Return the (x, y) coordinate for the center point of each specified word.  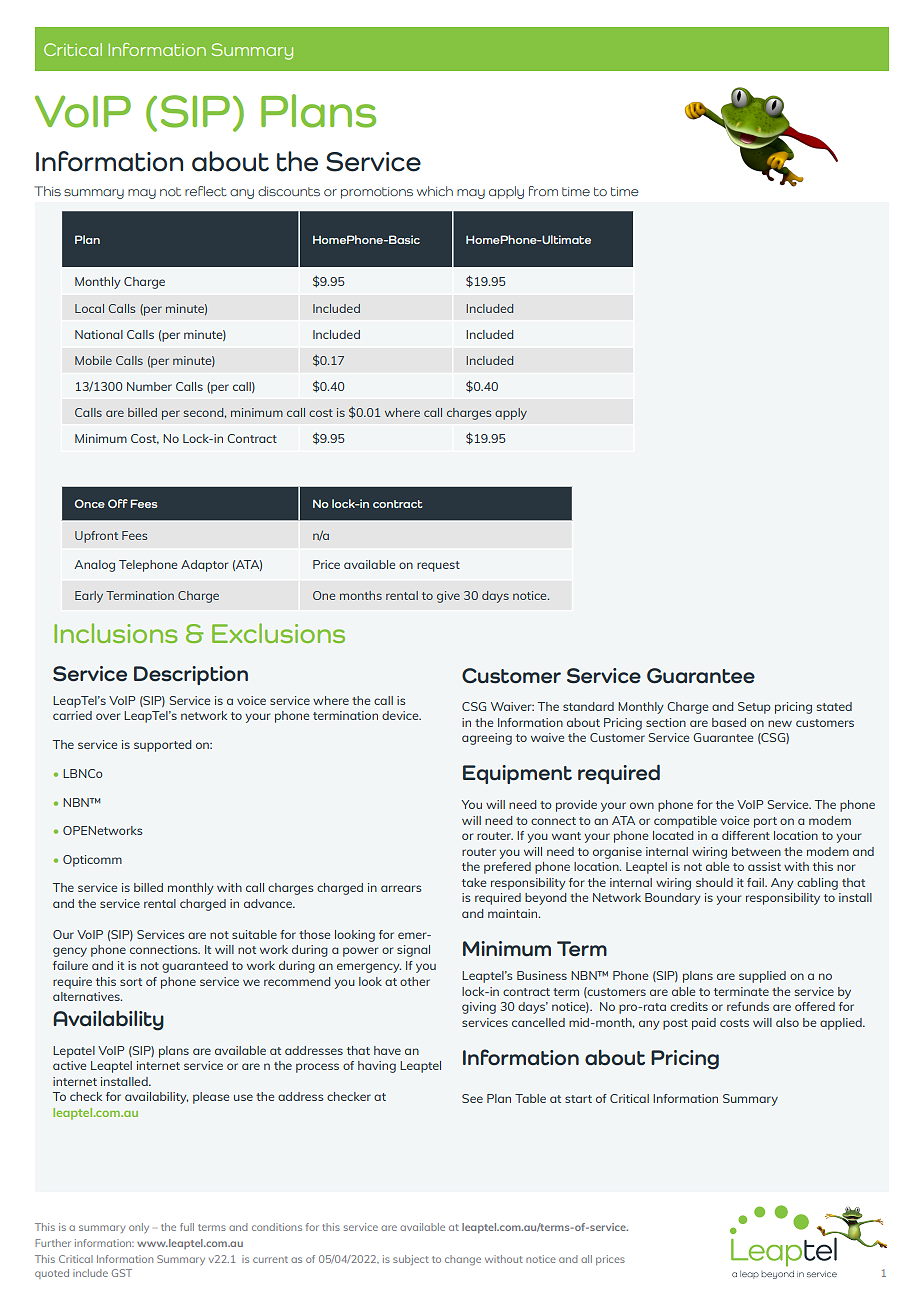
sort (131, 982)
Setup (754, 708)
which (435, 191)
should (714, 882)
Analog (94, 566)
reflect (205, 191)
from (543, 191)
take (474, 882)
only (139, 1228)
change (463, 1260)
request (438, 566)
